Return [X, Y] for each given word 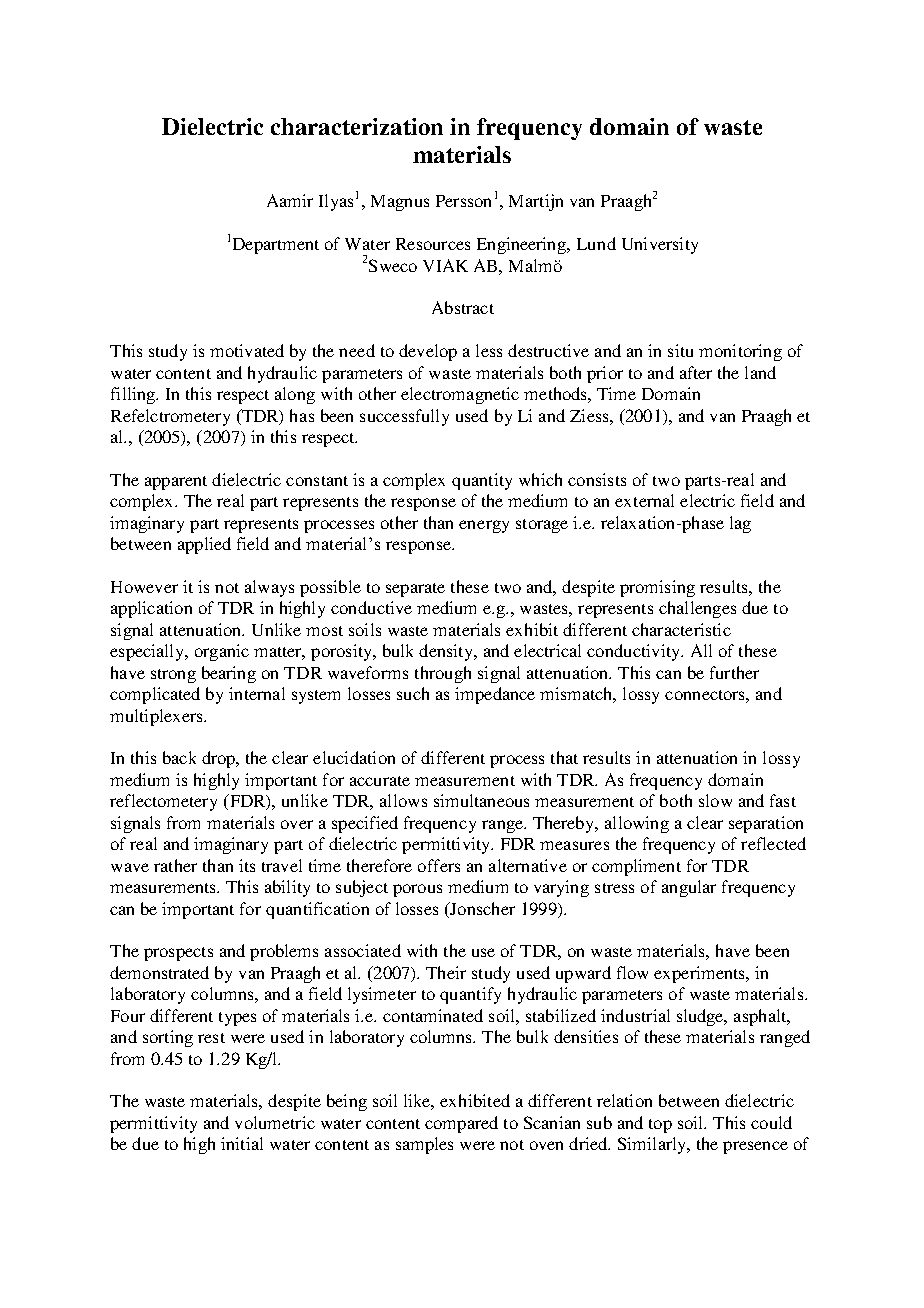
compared [461, 1124]
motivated [247, 350]
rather [175, 865]
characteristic [681, 629]
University [660, 245]
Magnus [400, 203]
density [447, 652]
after [696, 372]
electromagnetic [460, 395]
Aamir [290, 200]
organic [222, 652]
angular [689, 888]
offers [439, 865]
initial [242, 1143]
